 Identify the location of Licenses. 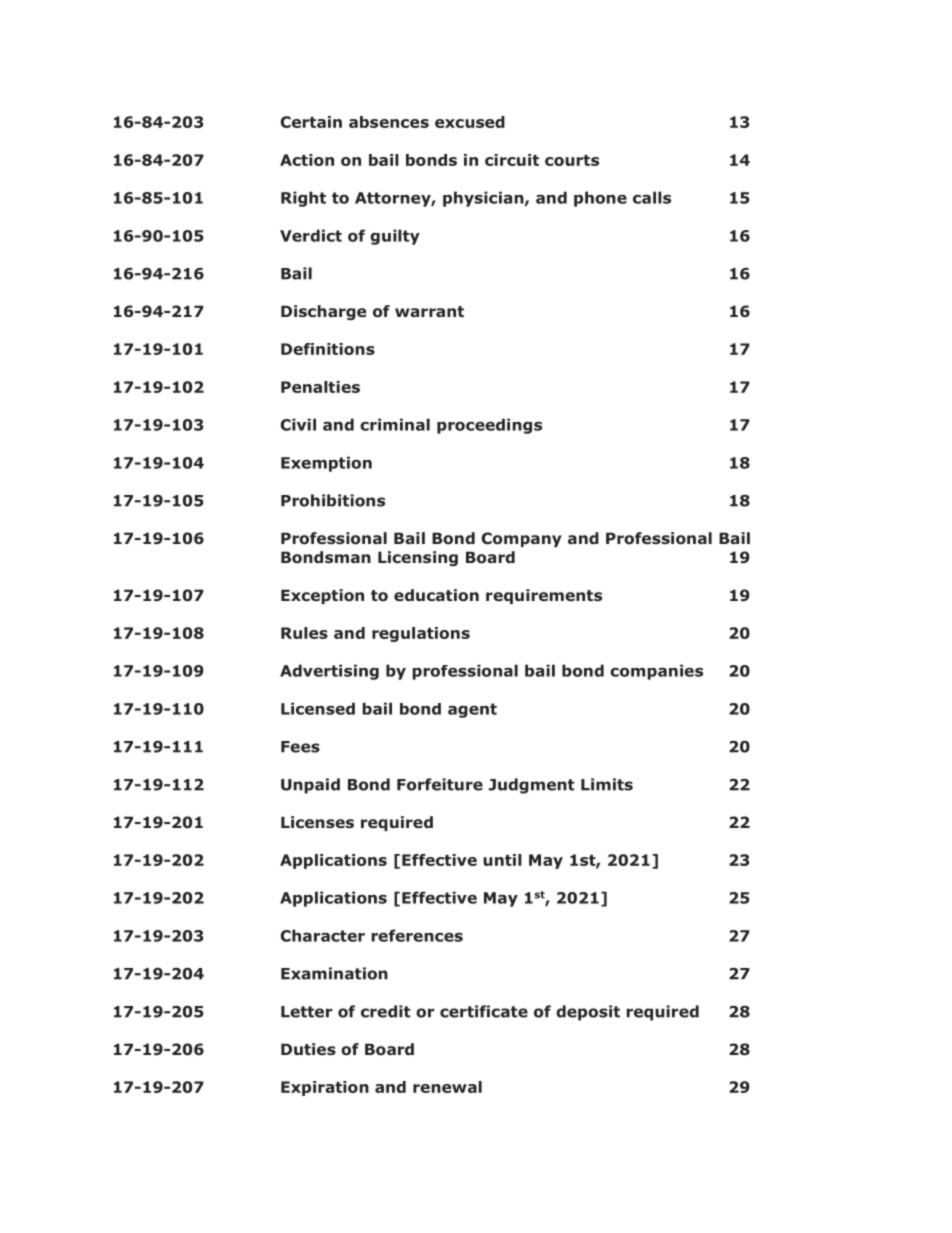
(317, 822).
